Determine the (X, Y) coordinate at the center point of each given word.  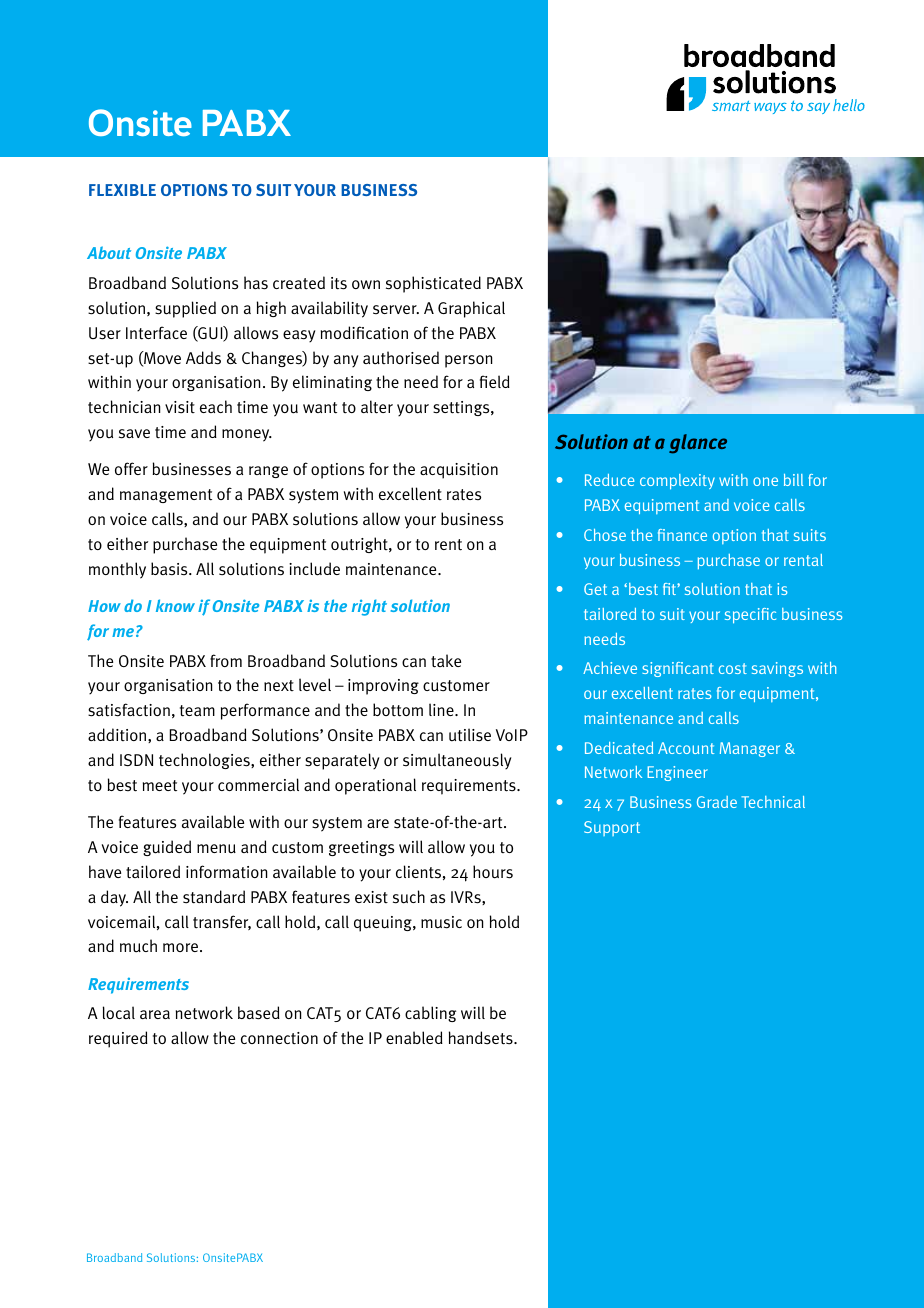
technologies (205, 761)
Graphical (471, 309)
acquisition (459, 471)
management (166, 496)
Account (686, 748)
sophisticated (433, 284)
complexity (677, 482)
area (155, 1014)
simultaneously (457, 761)
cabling (430, 1014)
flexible (122, 190)
